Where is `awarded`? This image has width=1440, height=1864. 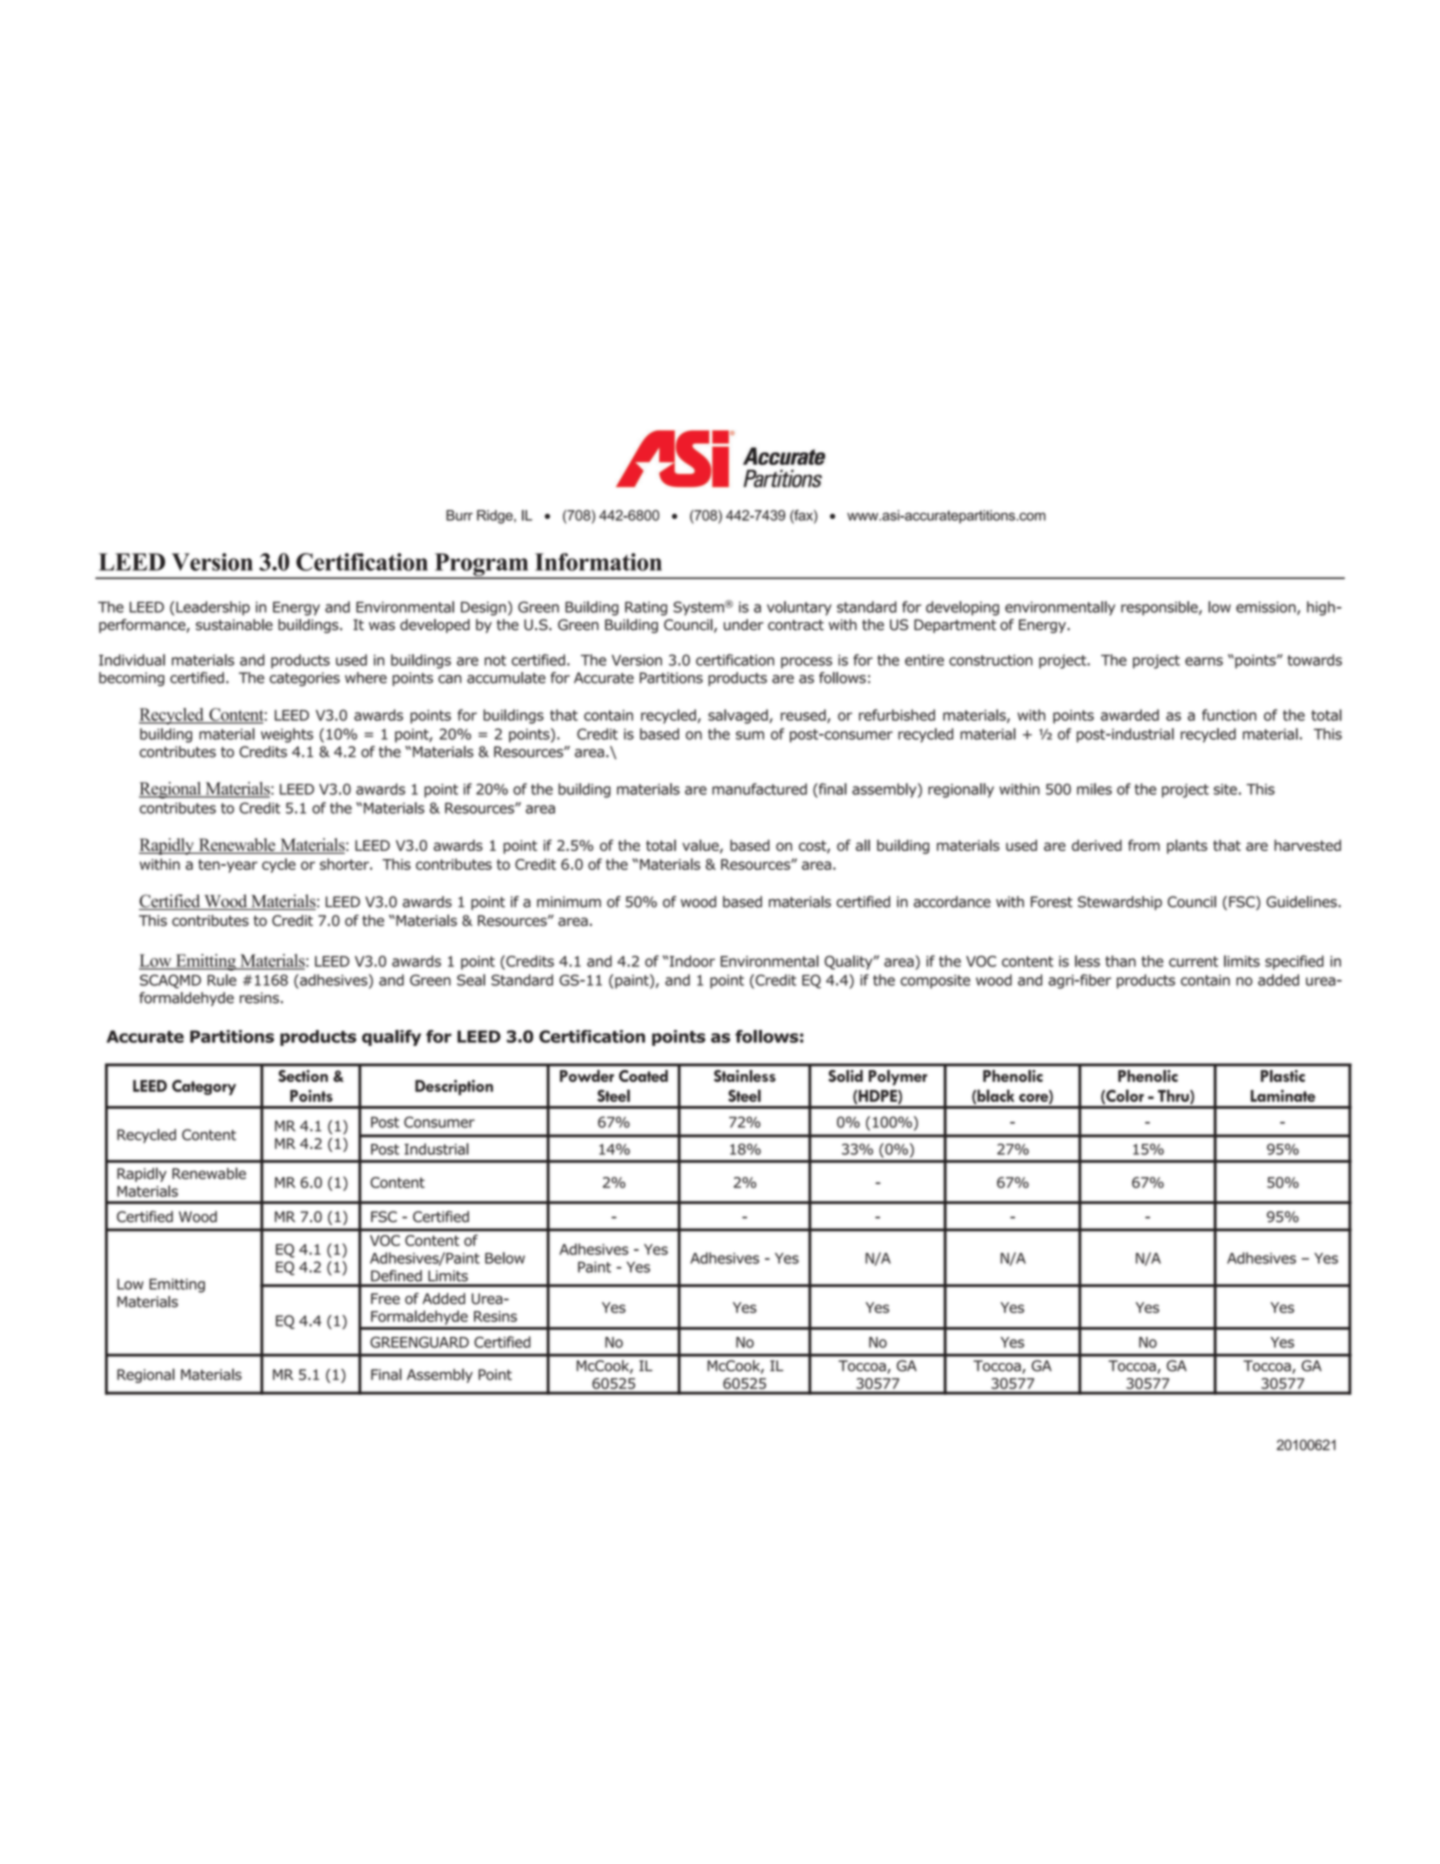
awarded is located at coordinates (1130, 715).
